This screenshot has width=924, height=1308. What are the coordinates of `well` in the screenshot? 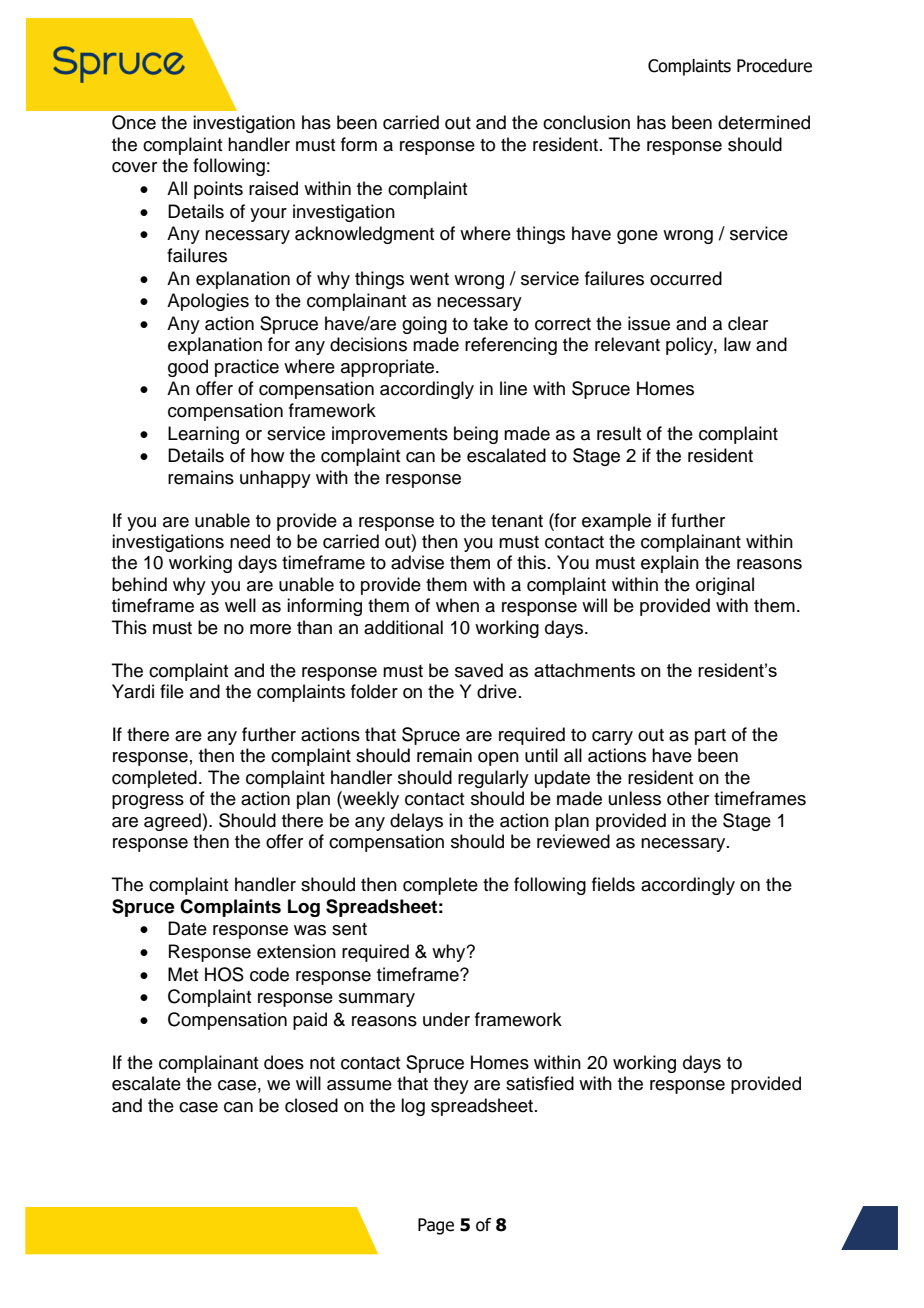 It's located at (240, 605).
